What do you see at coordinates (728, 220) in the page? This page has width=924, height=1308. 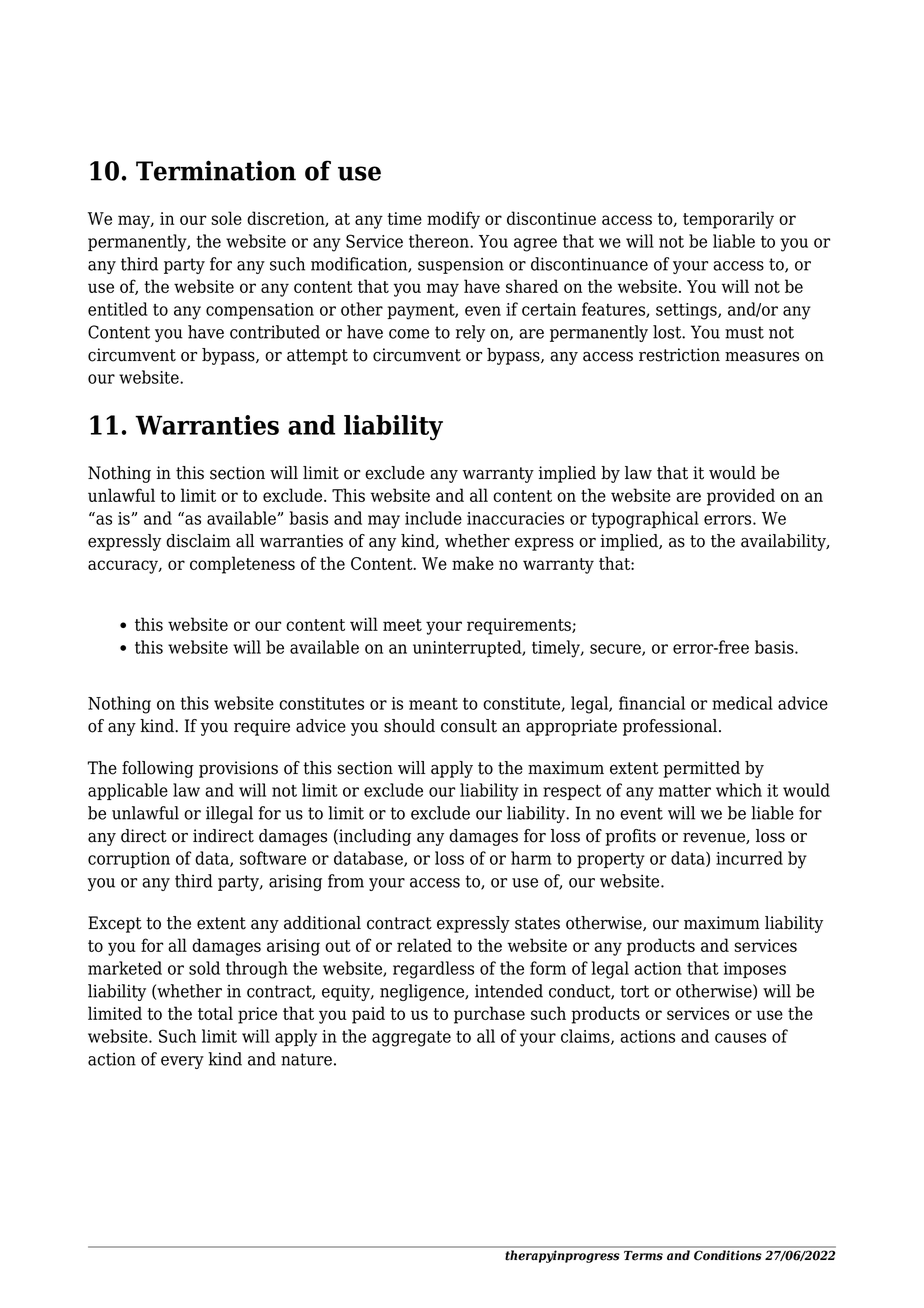 I see `temporarily` at bounding box center [728, 220].
